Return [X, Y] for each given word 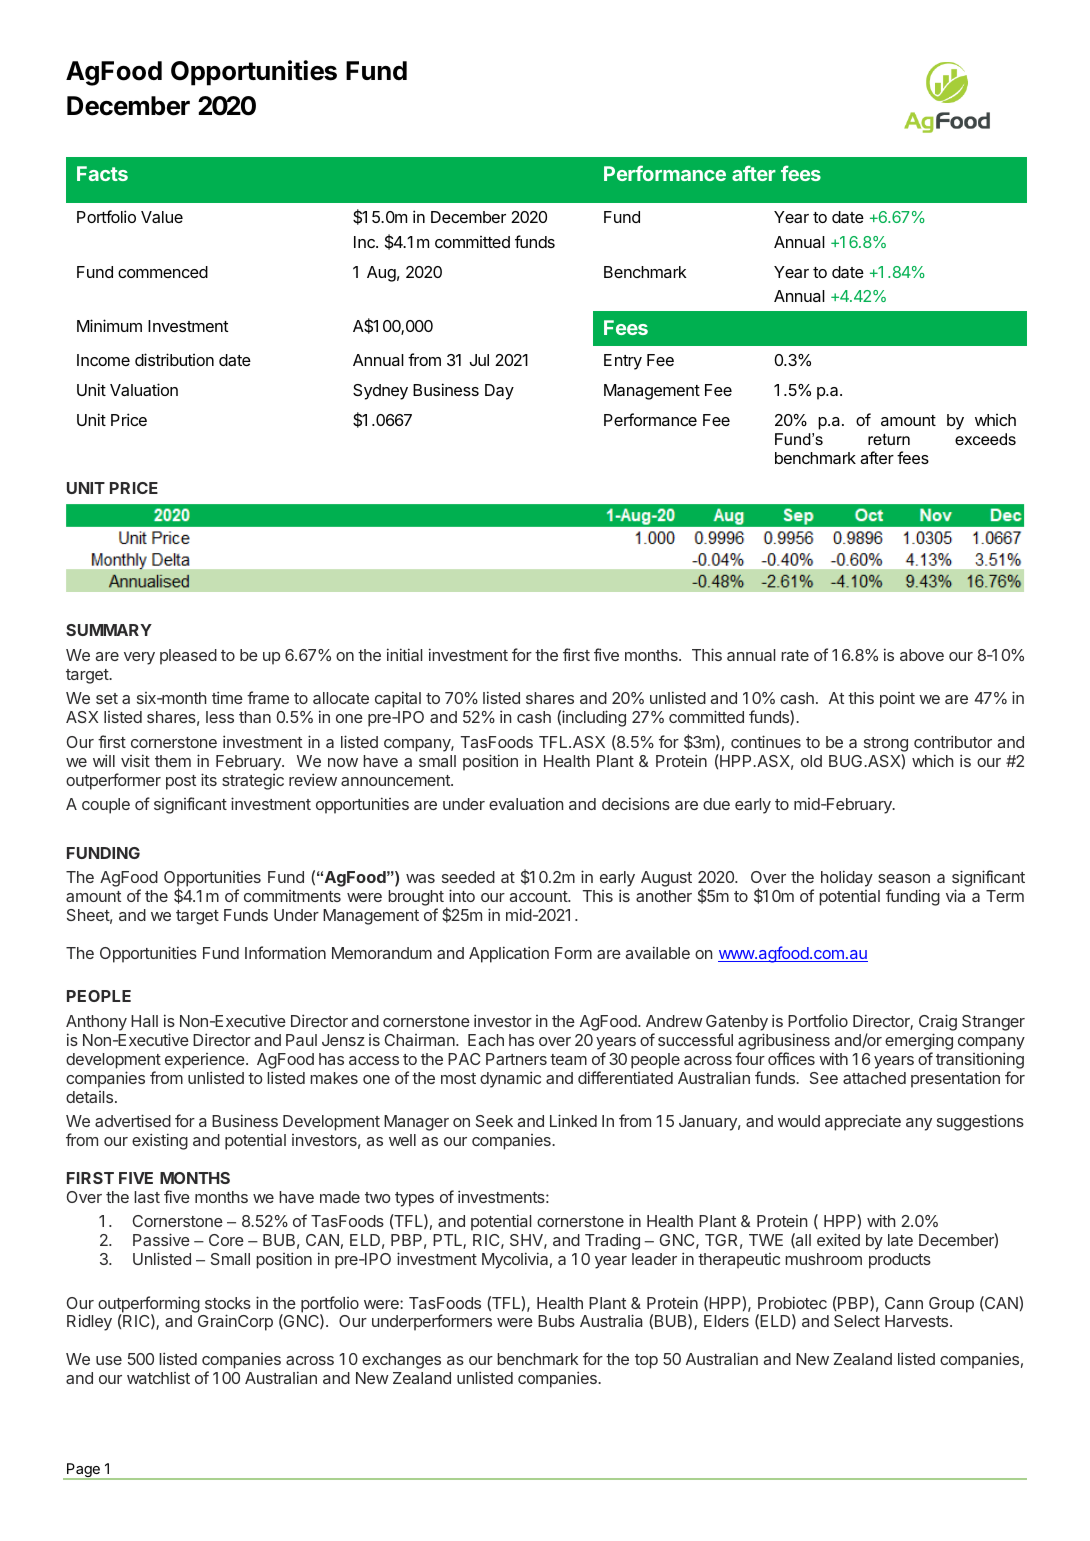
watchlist [158, 1378]
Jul [479, 360]
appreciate [863, 1122]
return [889, 439]
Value [162, 217]
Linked [573, 1120]
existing [160, 1141]
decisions [636, 803]
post [181, 782]
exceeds [985, 439]
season [904, 878]
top [646, 1361]
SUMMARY [109, 630]
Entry [623, 362]
